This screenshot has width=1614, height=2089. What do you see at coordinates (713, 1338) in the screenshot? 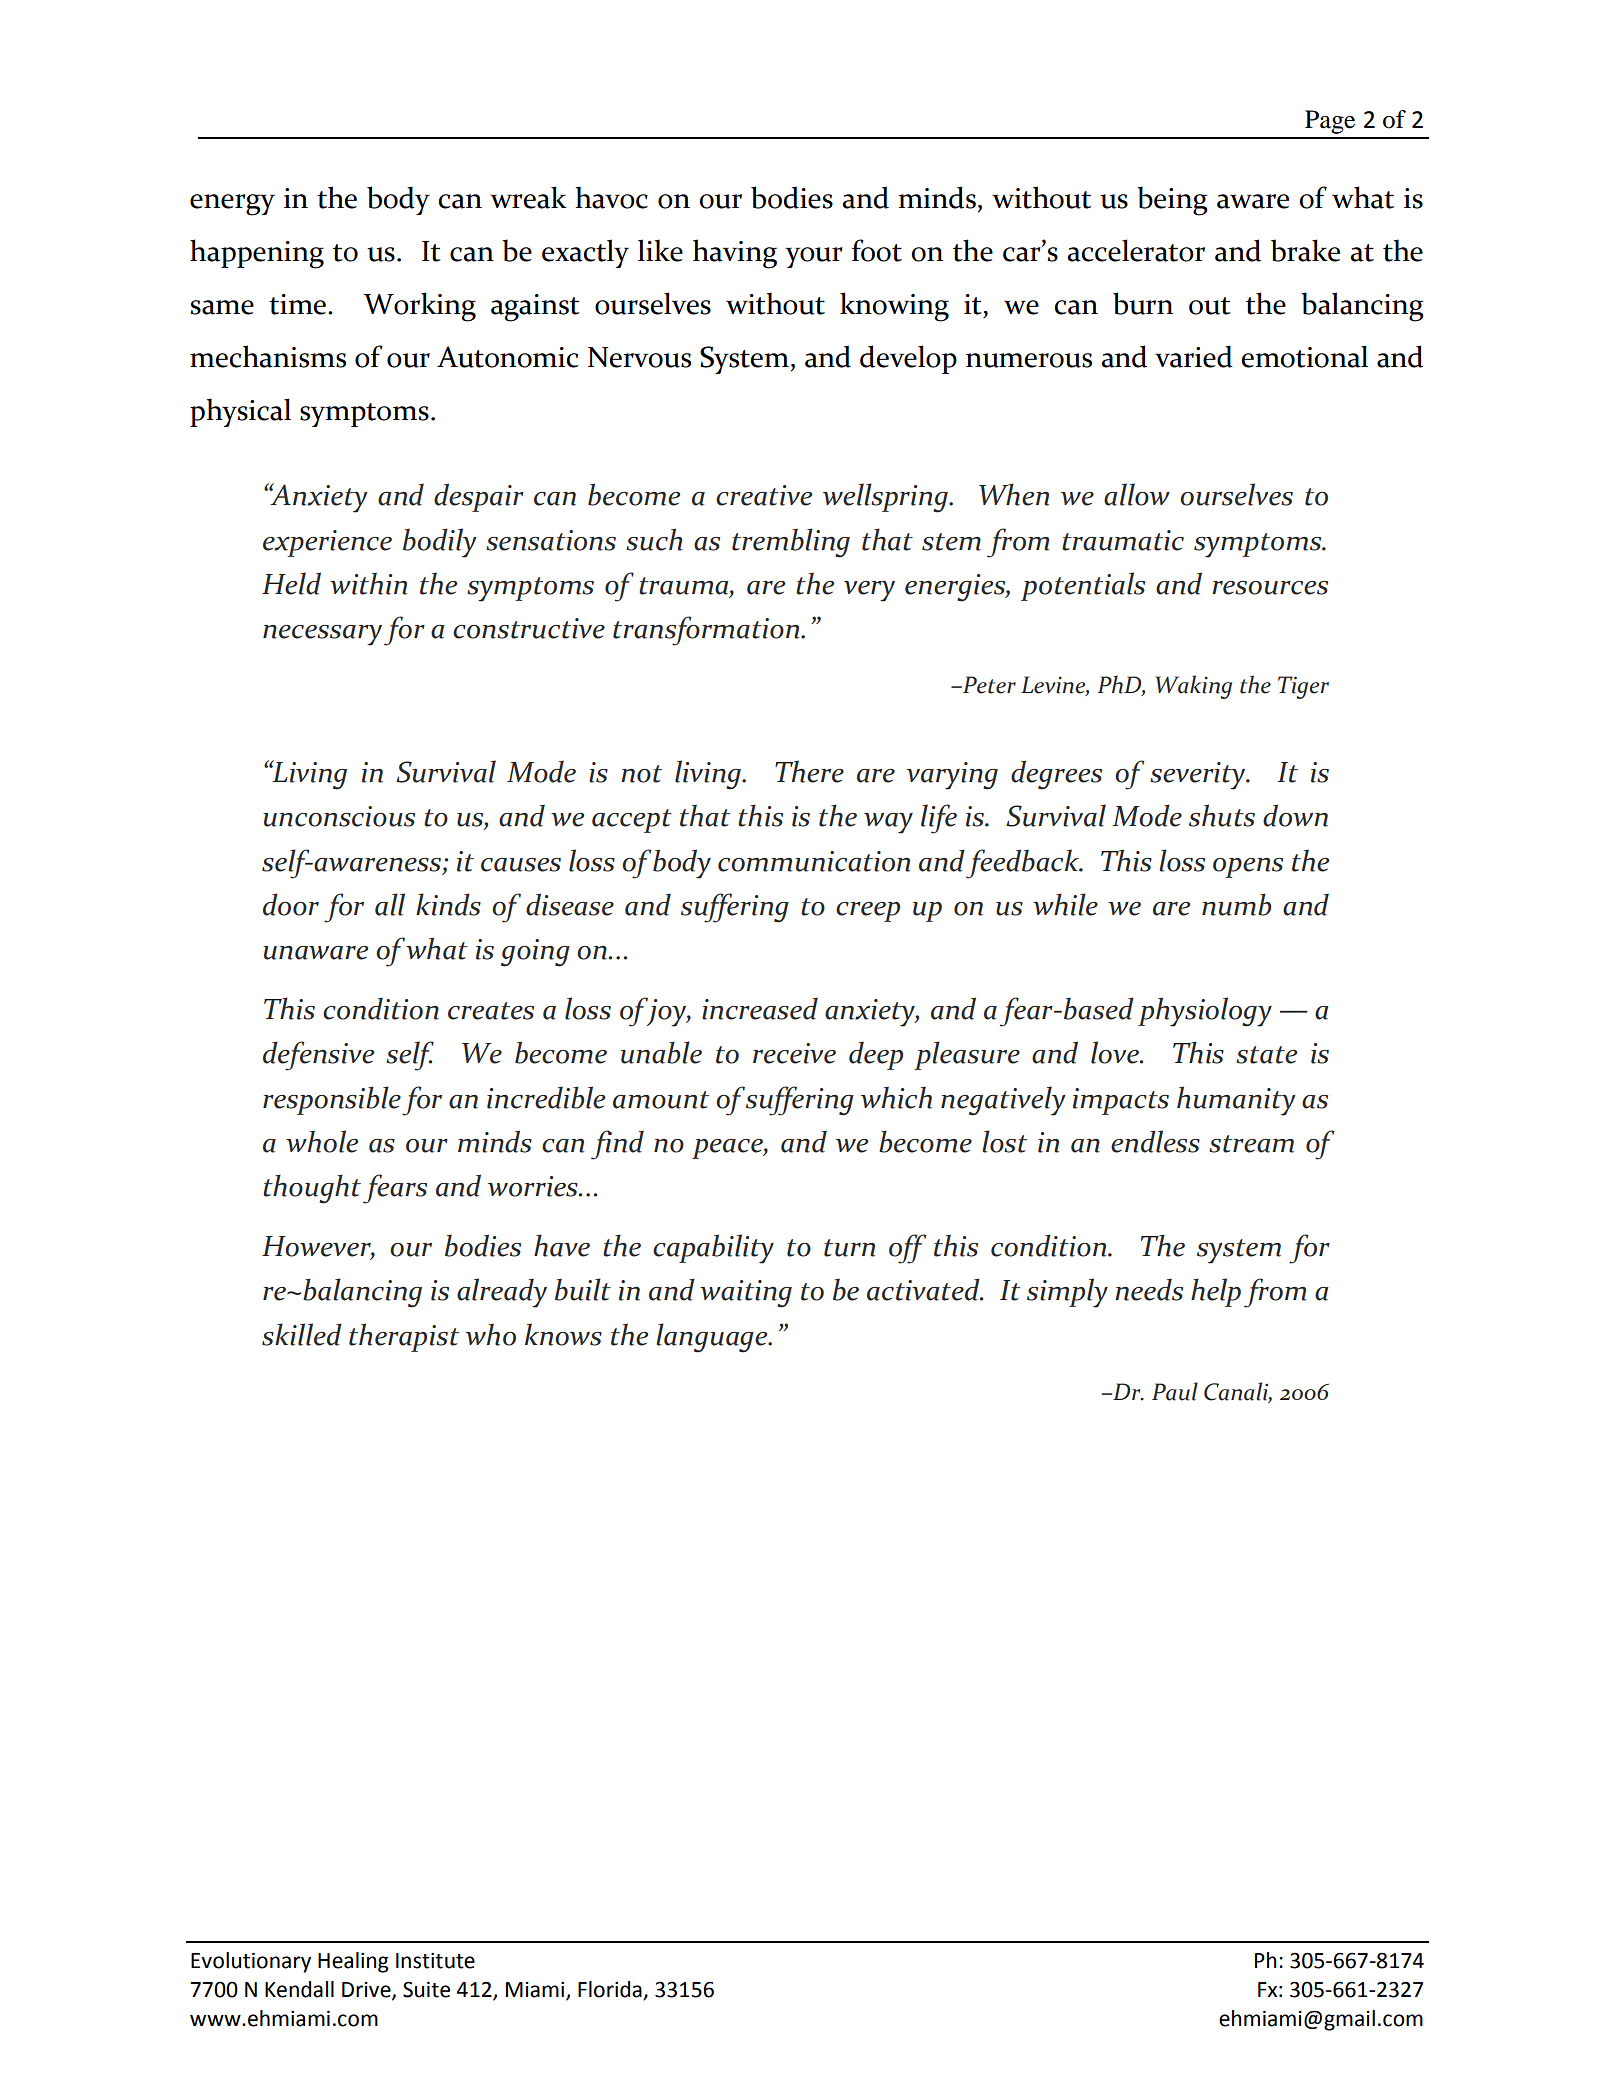
I see `language` at bounding box center [713, 1338].
